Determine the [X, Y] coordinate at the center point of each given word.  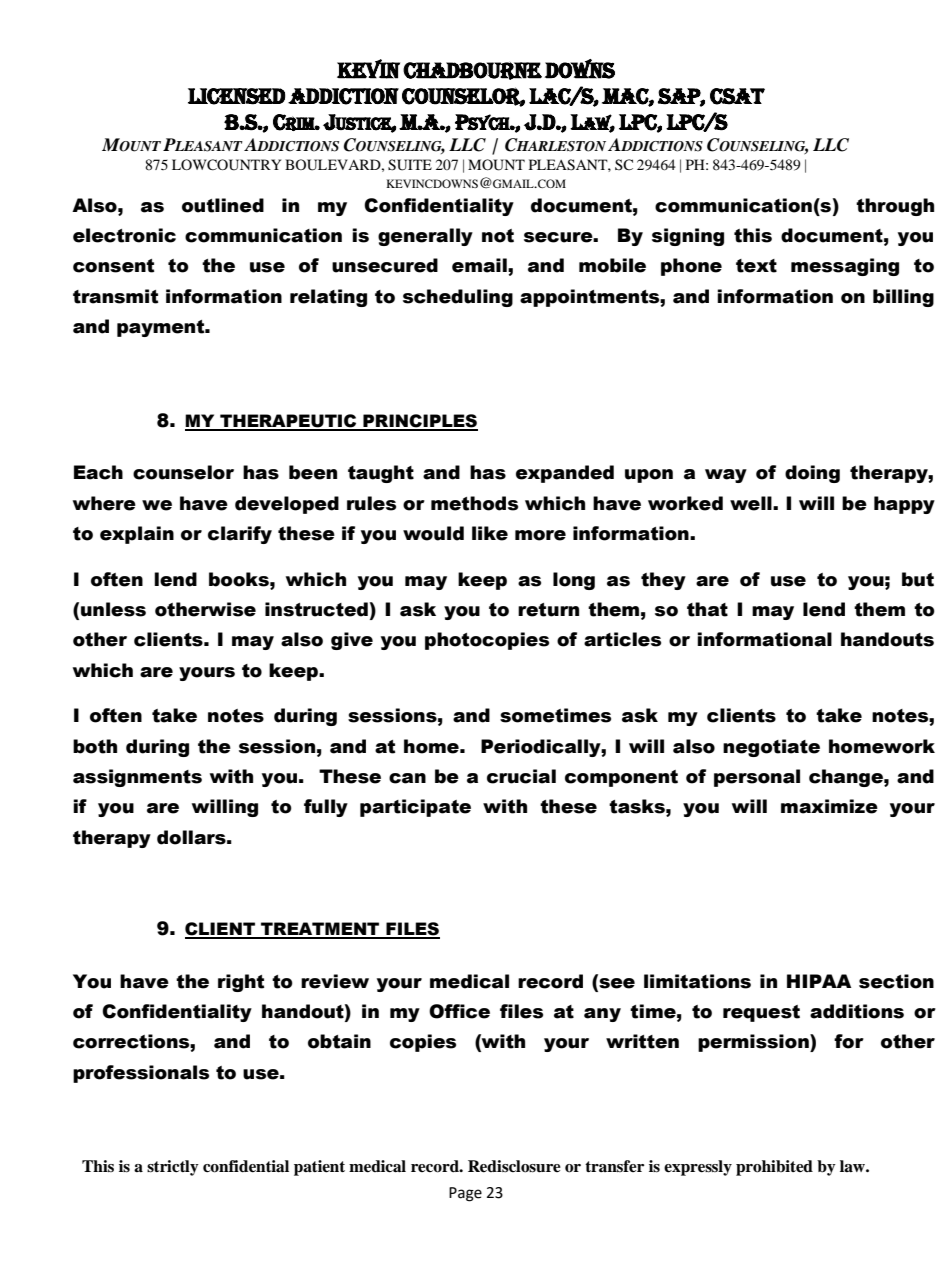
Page [465, 1194]
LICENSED [236, 96]
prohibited [774, 1168]
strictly [173, 1168]
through [895, 207]
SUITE [410, 165]
